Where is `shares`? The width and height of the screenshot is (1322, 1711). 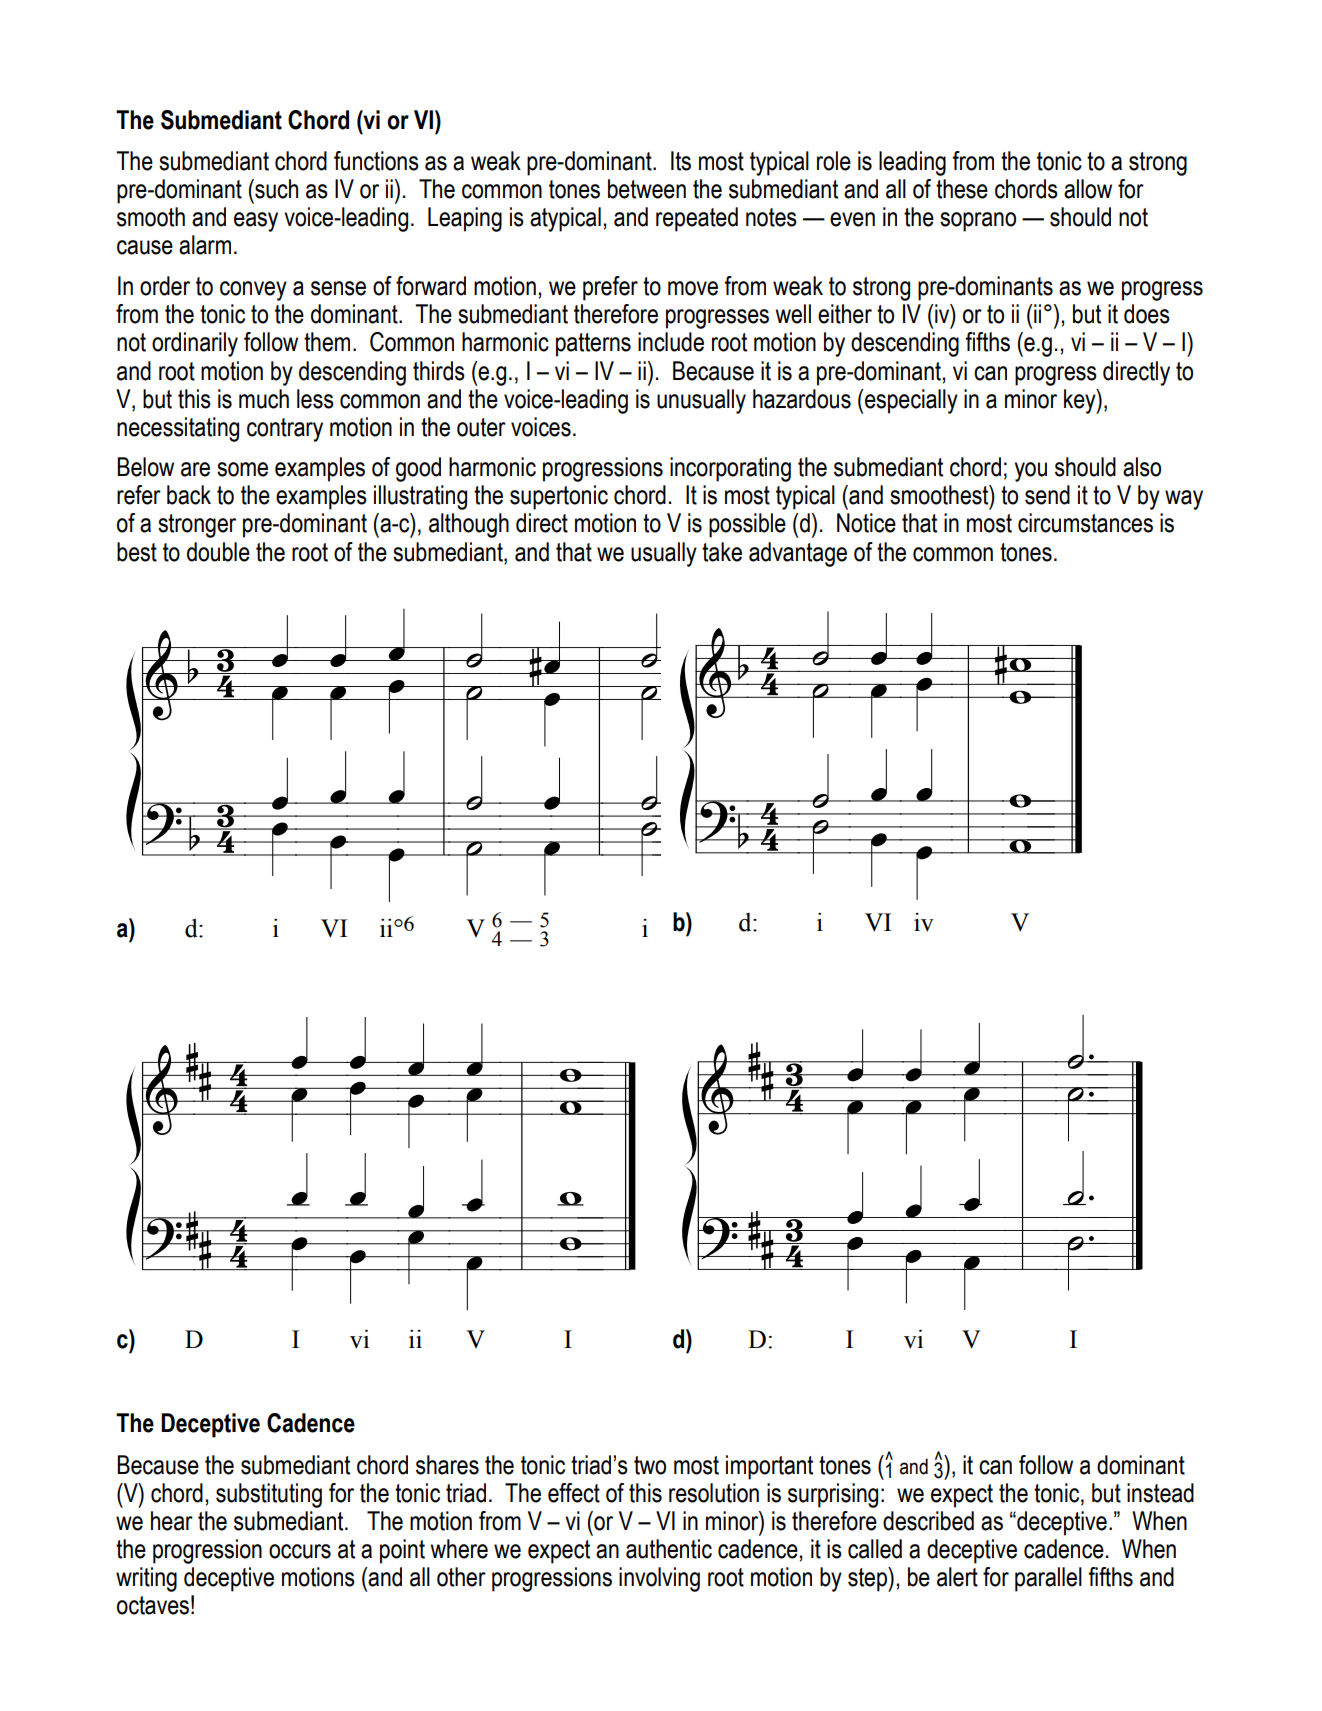 shares is located at coordinates (447, 1465).
